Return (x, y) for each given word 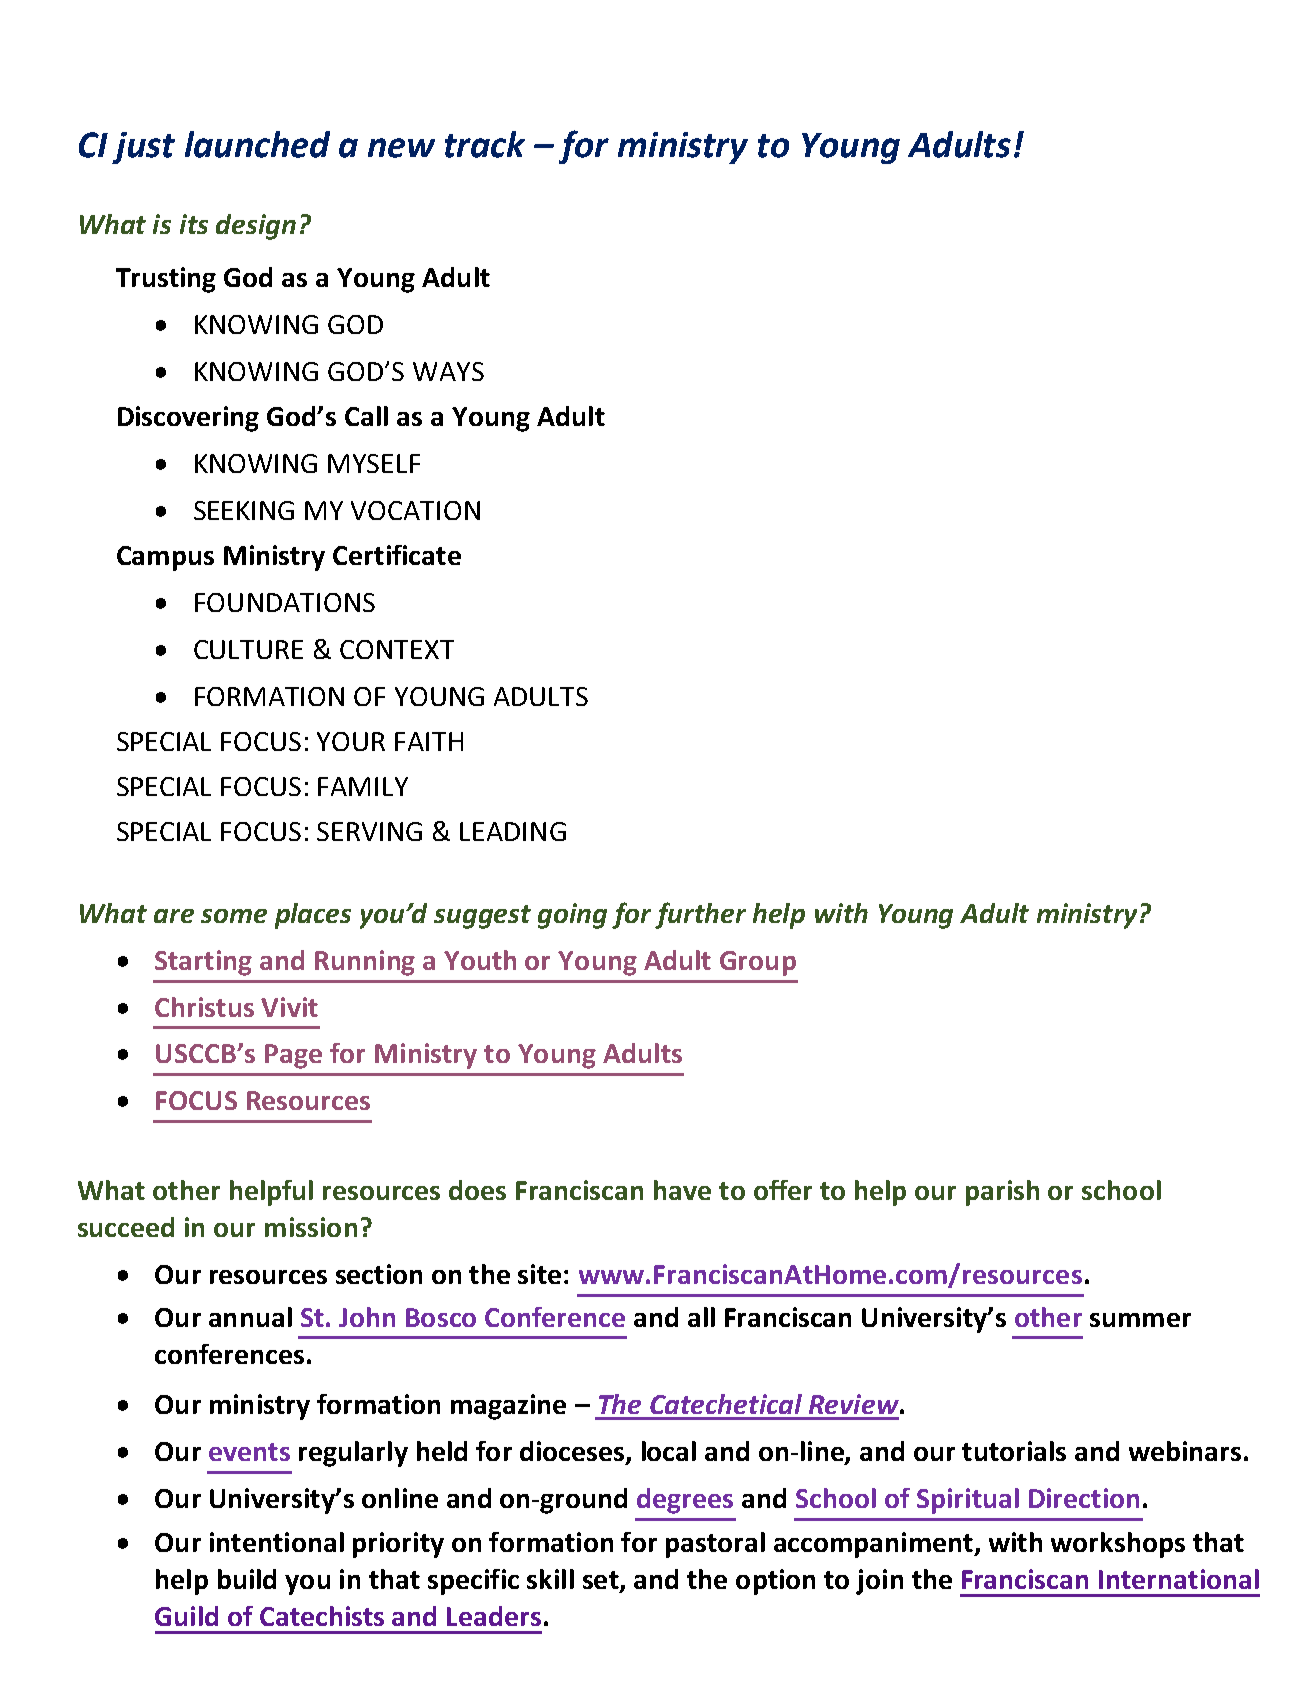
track (485, 144)
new (401, 148)
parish (1002, 1193)
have (682, 1190)
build (247, 1579)
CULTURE (248, 649)
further (700, 915)
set (602, 1581)
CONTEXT (397, 649)
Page (293, 1056)
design (256, 227)
